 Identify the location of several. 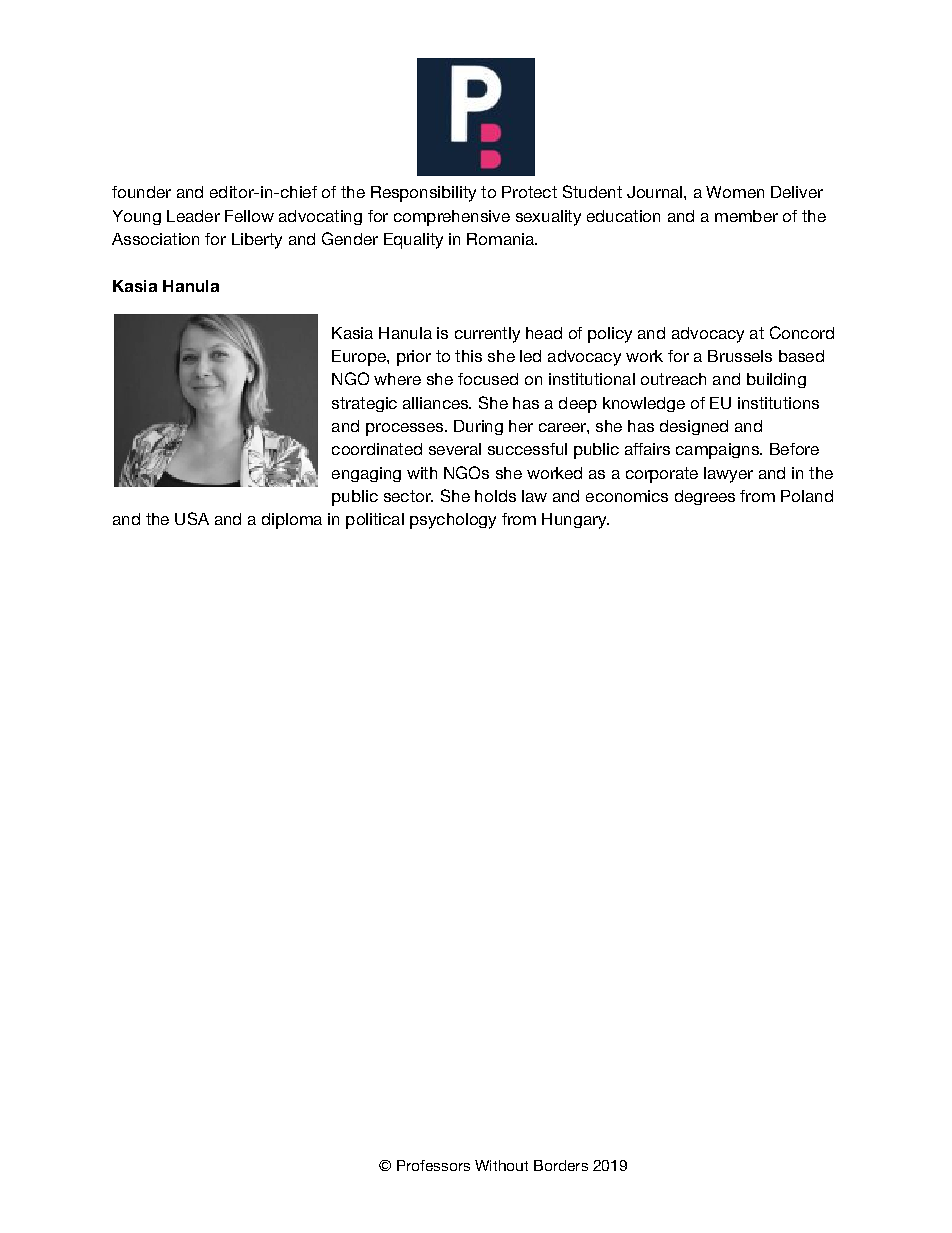
(455, 449).
